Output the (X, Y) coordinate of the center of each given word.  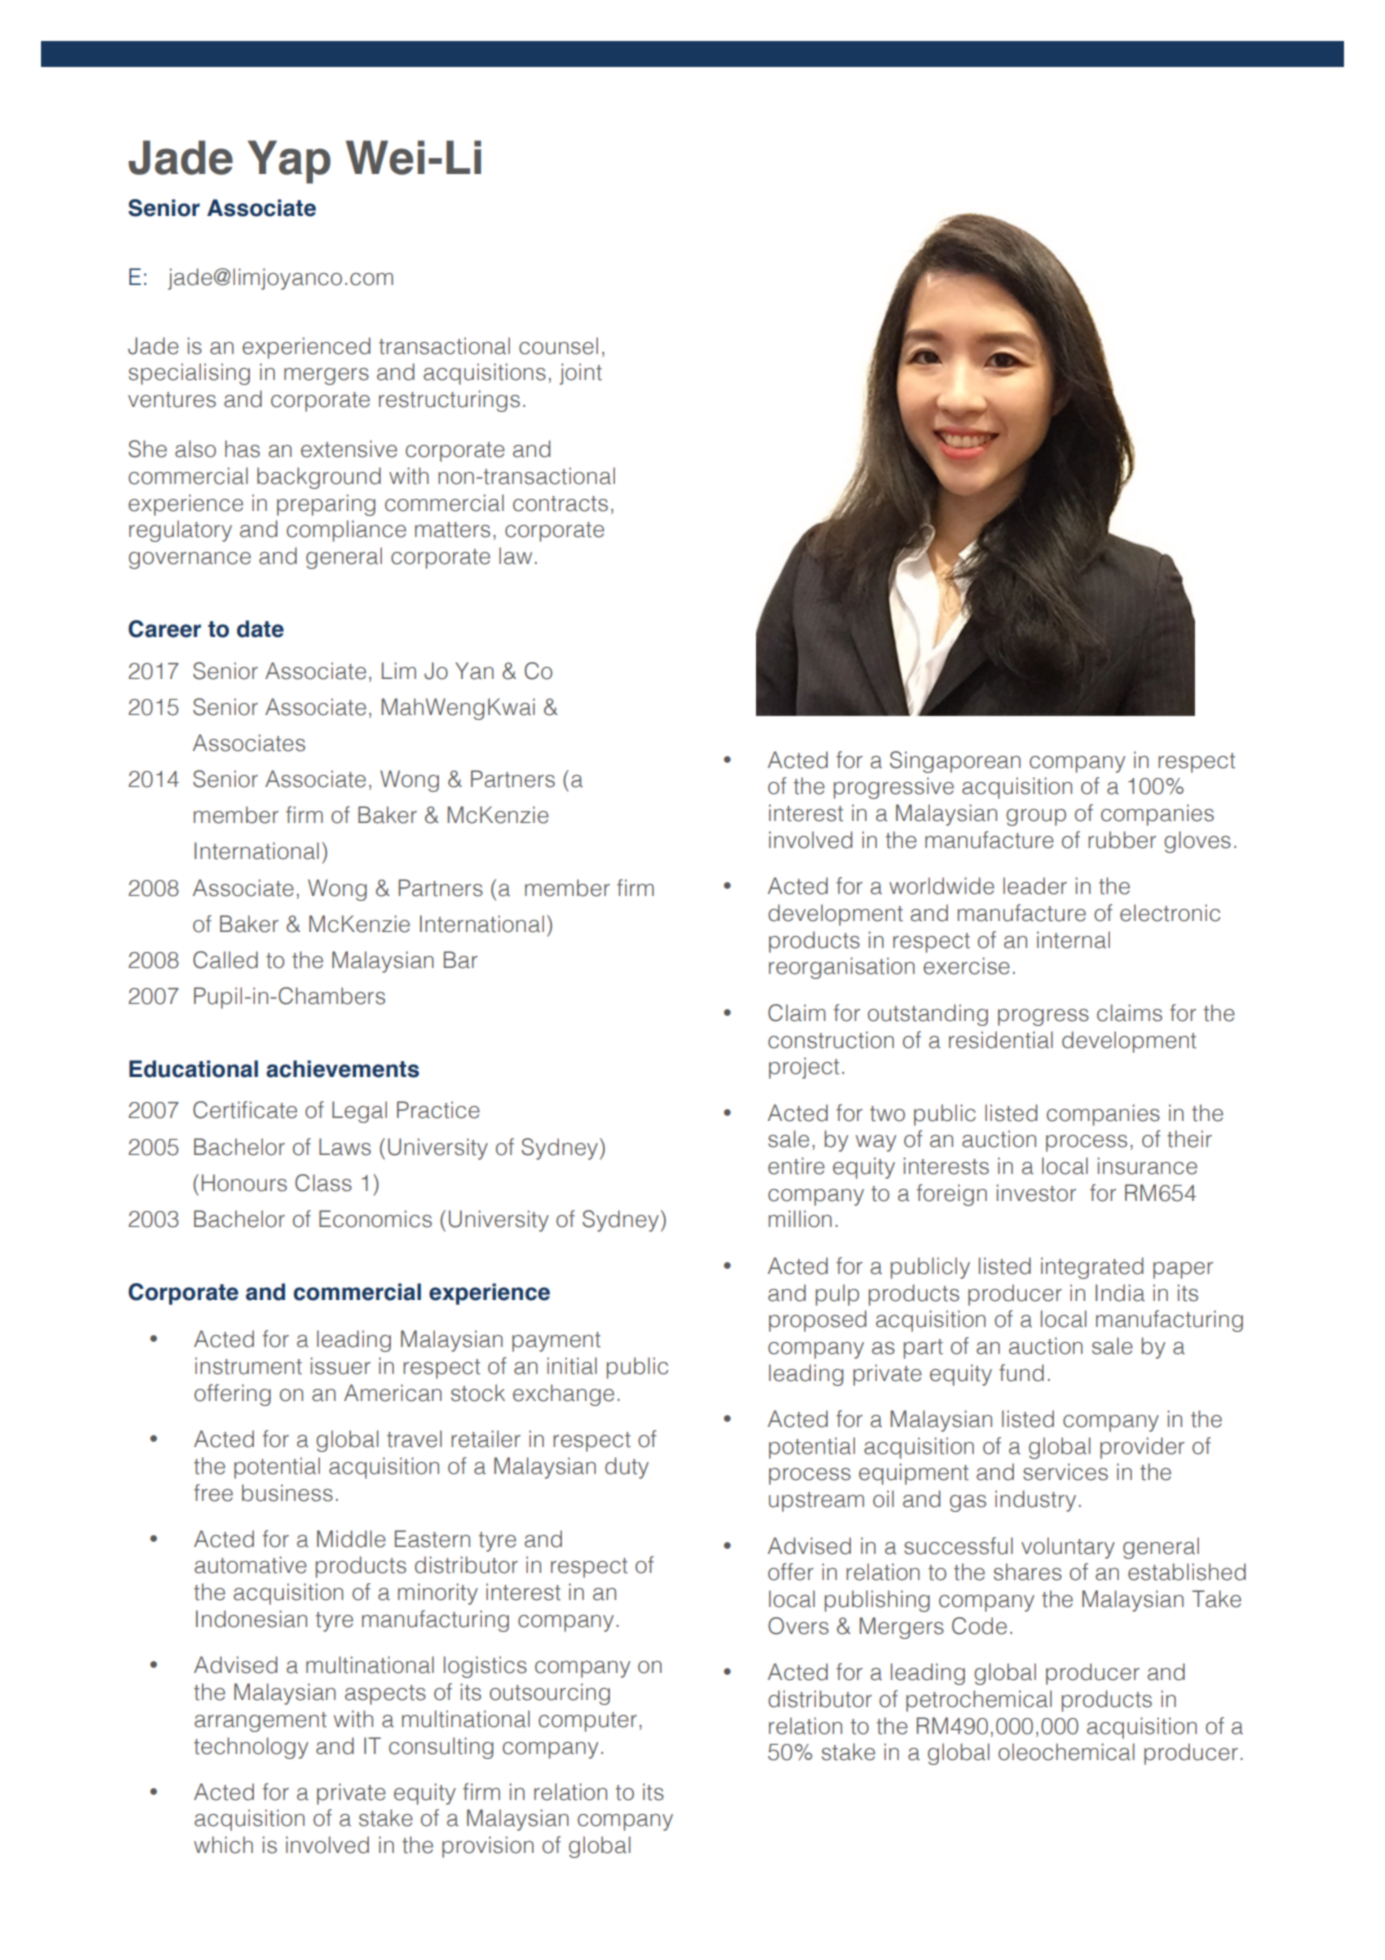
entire (796, 1166)
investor (1036, 1193)
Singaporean (955, 762)
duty (627, 1468)
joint (581, 374)
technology (251, 1748)
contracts (560, 504)
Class (323, 1183)
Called (225, 960)
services (1065, 1472)
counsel (558, 346)
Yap (289, 162)
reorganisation (842, 968)
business (287, 1493)
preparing (326, 505)
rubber (1122, 840)
